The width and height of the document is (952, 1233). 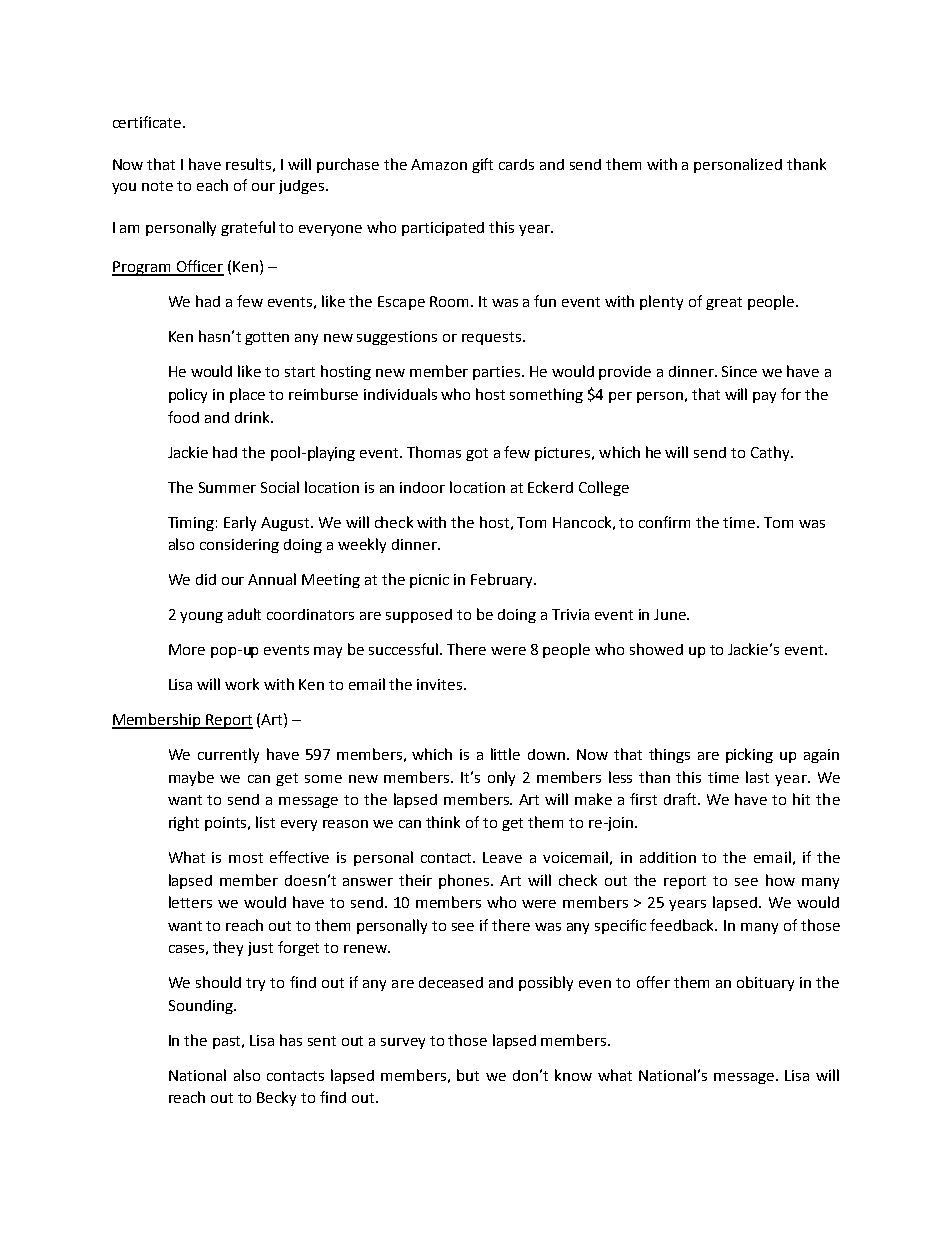 What do you see at coordinates (502, 857) in the document?
I see `Leave` at bounding box center [502, 857].
